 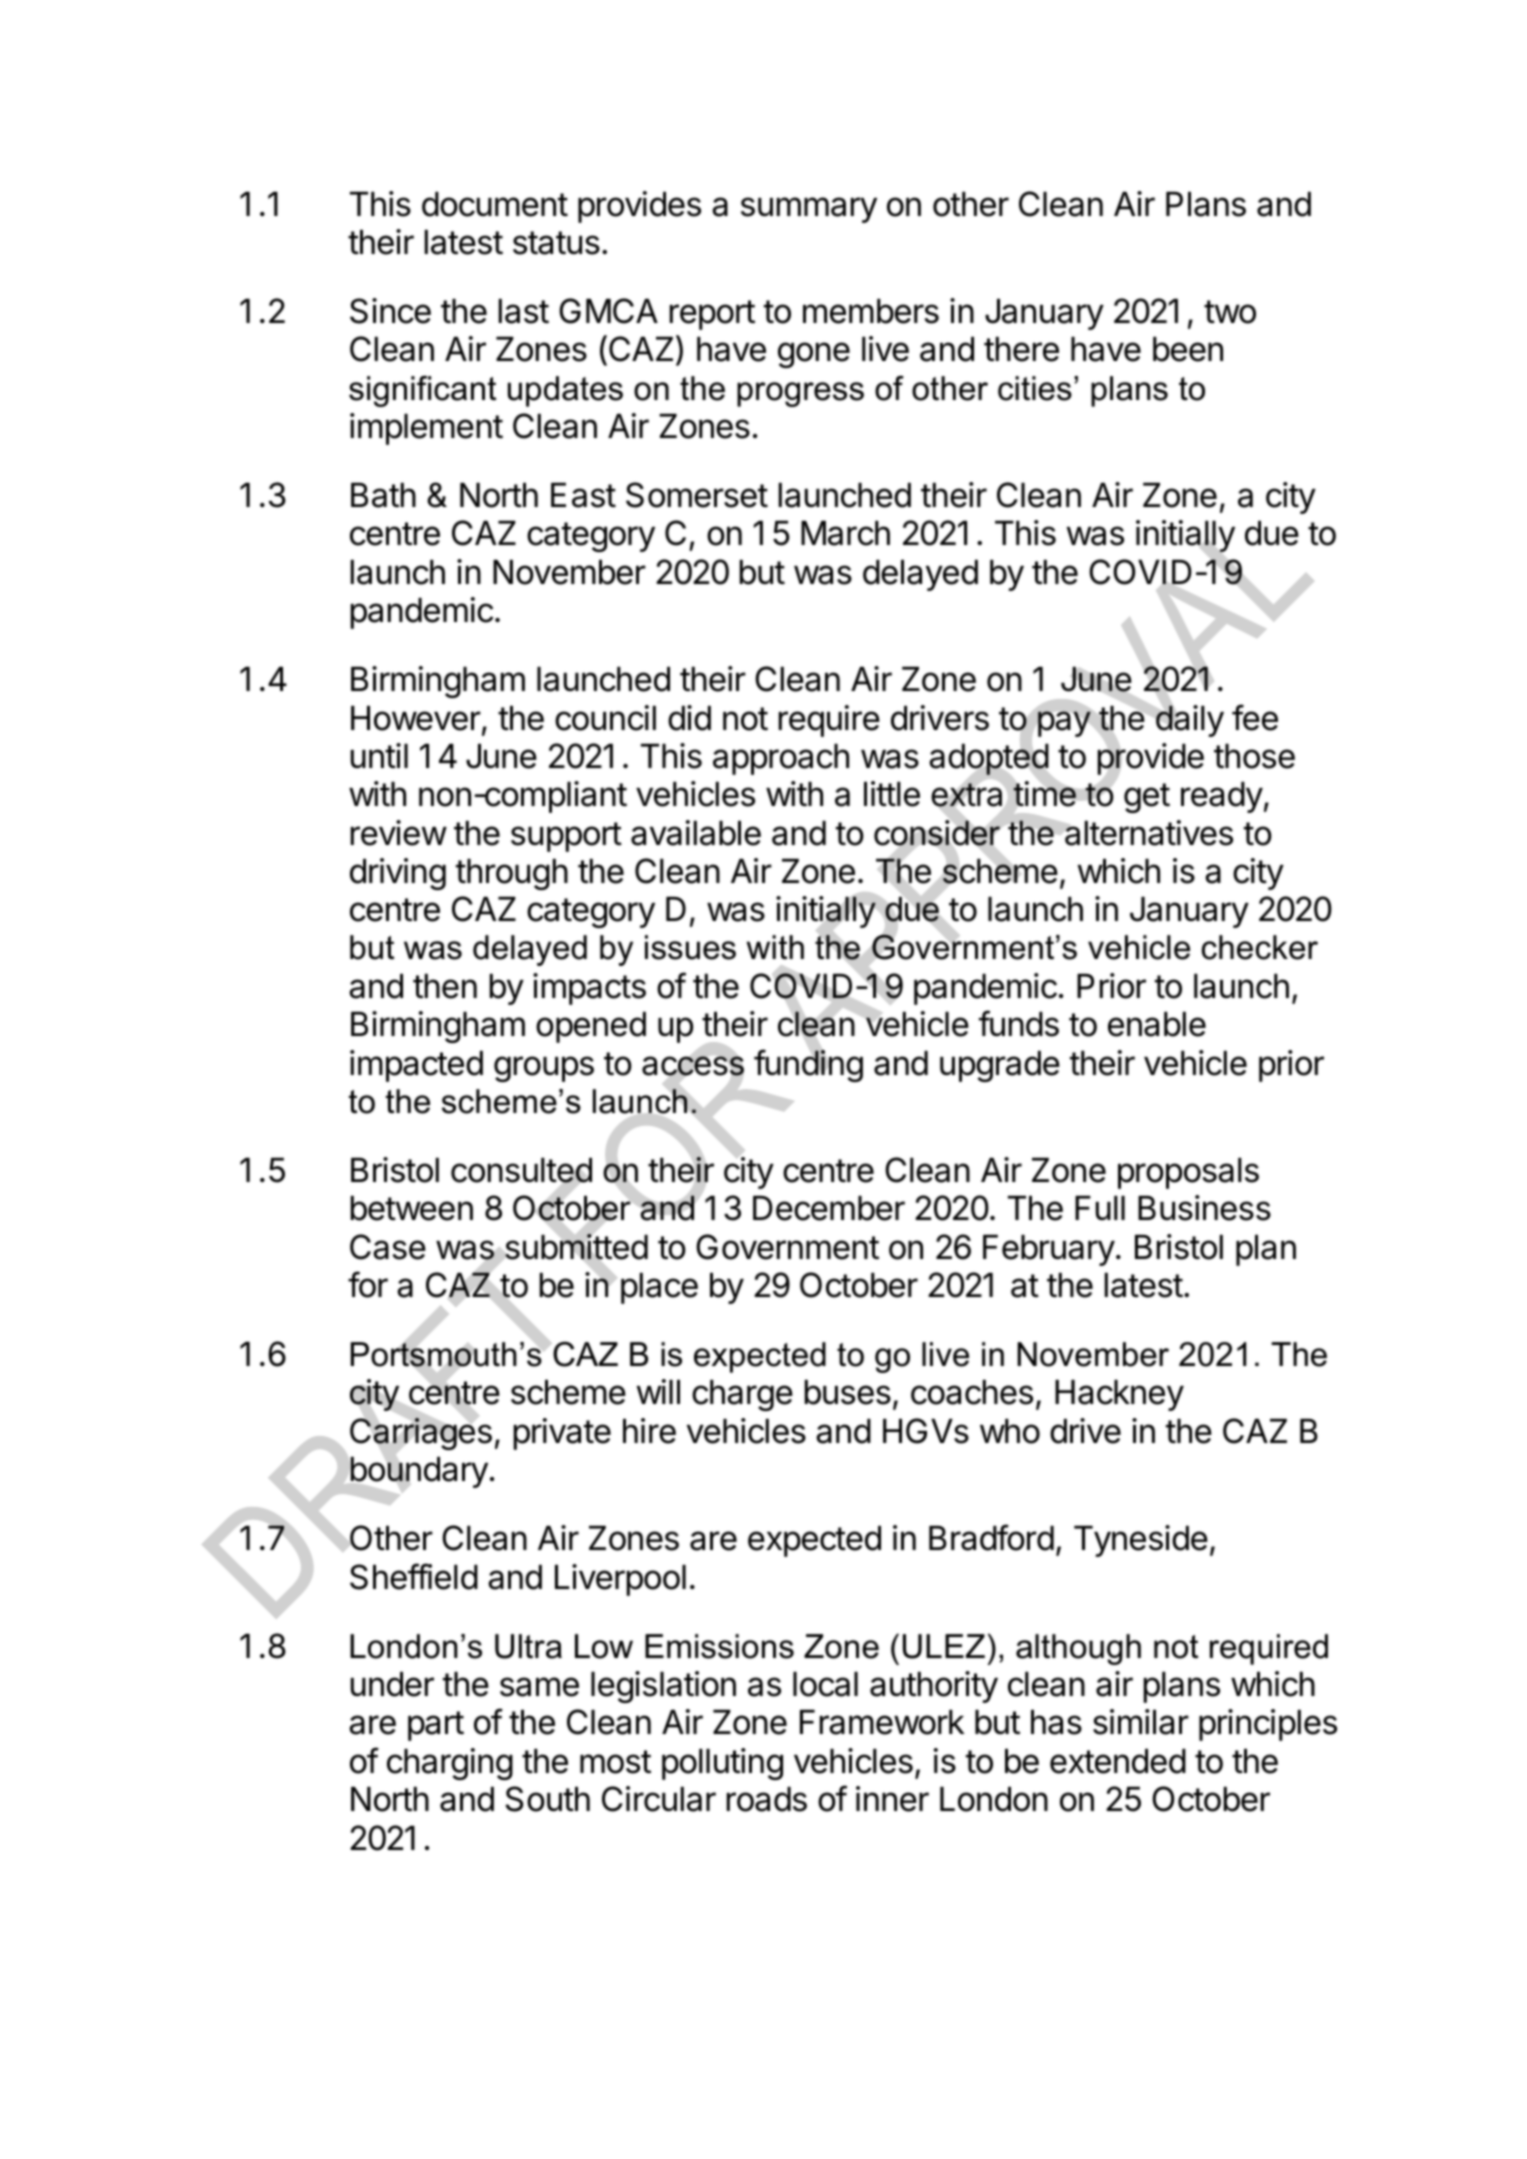 I want to click on between, so click(x=412, y=1208).
